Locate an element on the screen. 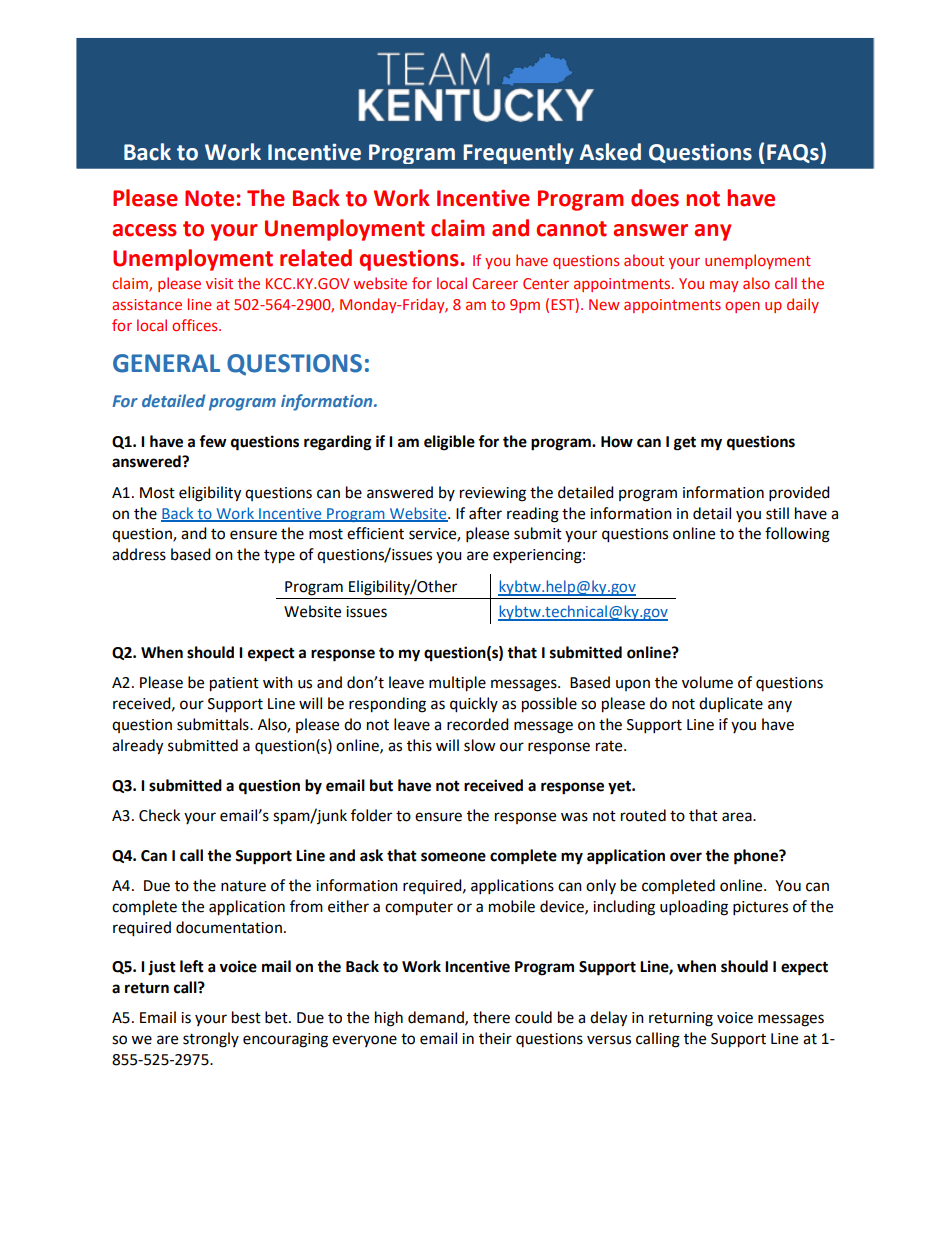  Frequently is located at coordinates (518, 153).
